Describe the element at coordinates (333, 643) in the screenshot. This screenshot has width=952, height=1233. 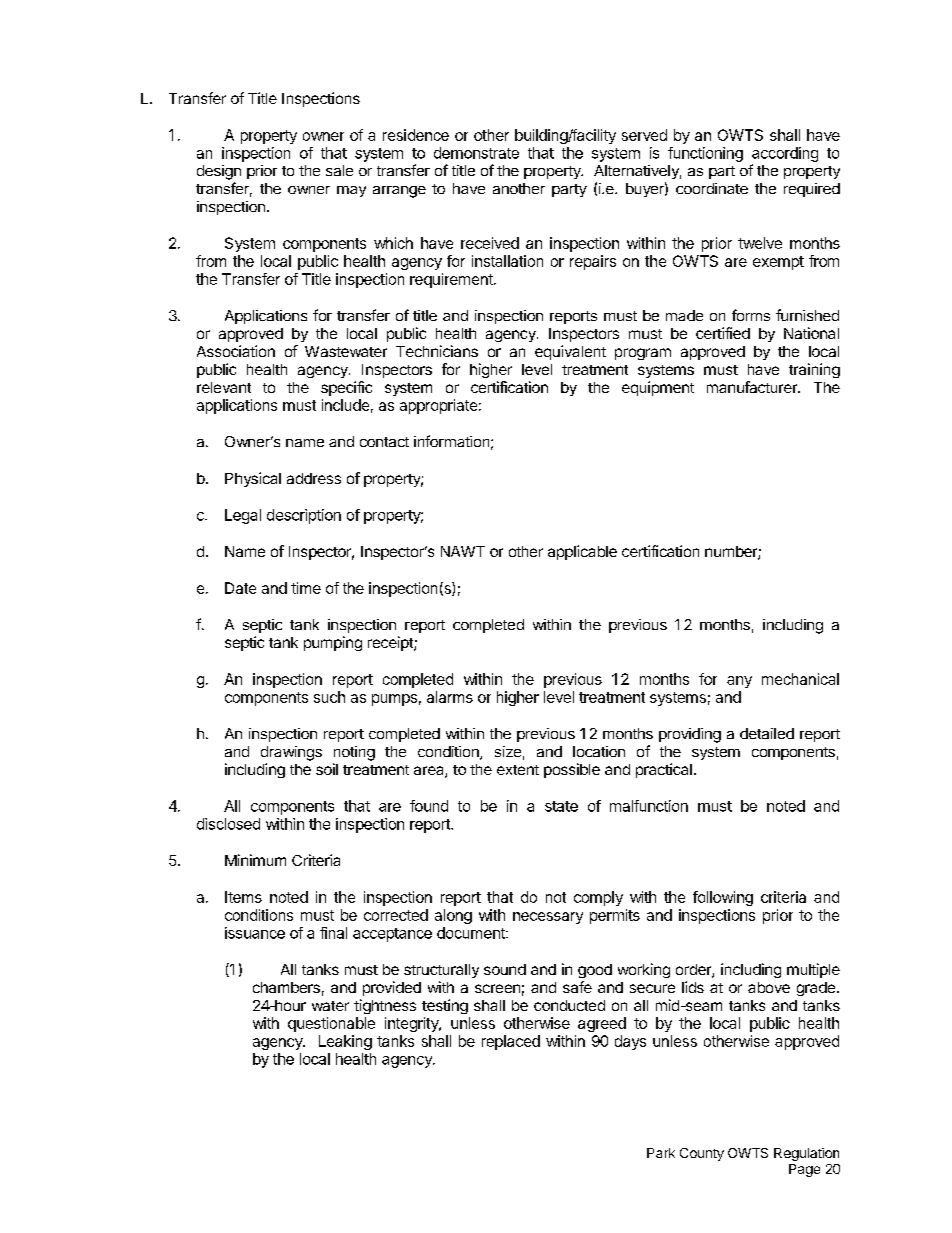
I see `pumping` at that location.
